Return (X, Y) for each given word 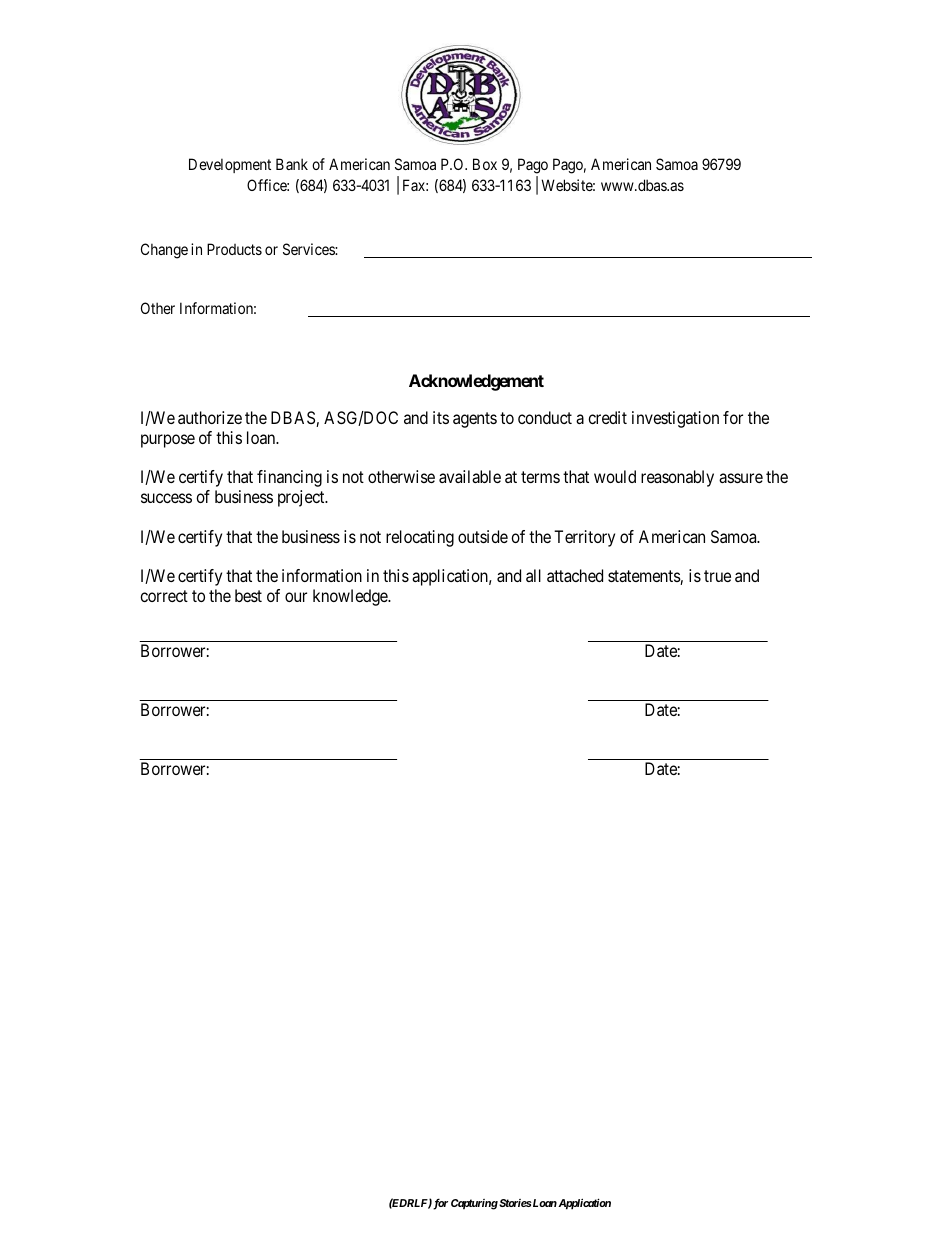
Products (234, 249)
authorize (210, 417)
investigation (675, 419)
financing (289, 478)
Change (164, 251)
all (533, 575)
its (441, 417)
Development (230, 165)
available (470, 476)
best (248, 595)
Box (485, 164)
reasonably (677, 478)
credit (607, 417)
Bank (292, 164)
